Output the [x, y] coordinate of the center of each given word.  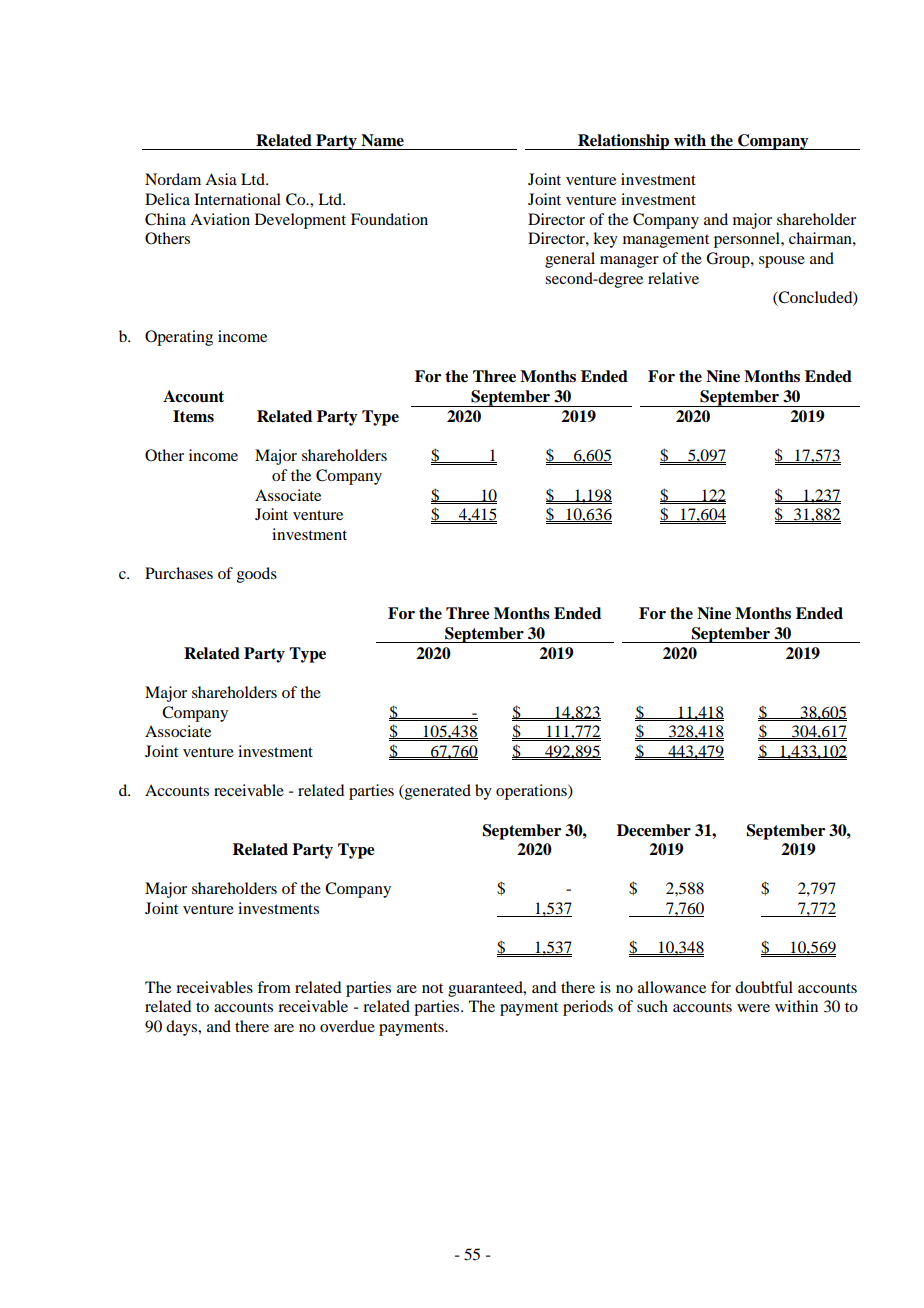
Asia [221, 179]
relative [673, 278]
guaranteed [486, 989]
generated [437, 792]
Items [193, 416]
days [183, 1028]
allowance [672, 987]
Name [382, 140]
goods [257, 575]
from [274, 987]
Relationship [624, 142]
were [753, 1008]
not [432, 988]
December [654, 830]
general [570, 260]
